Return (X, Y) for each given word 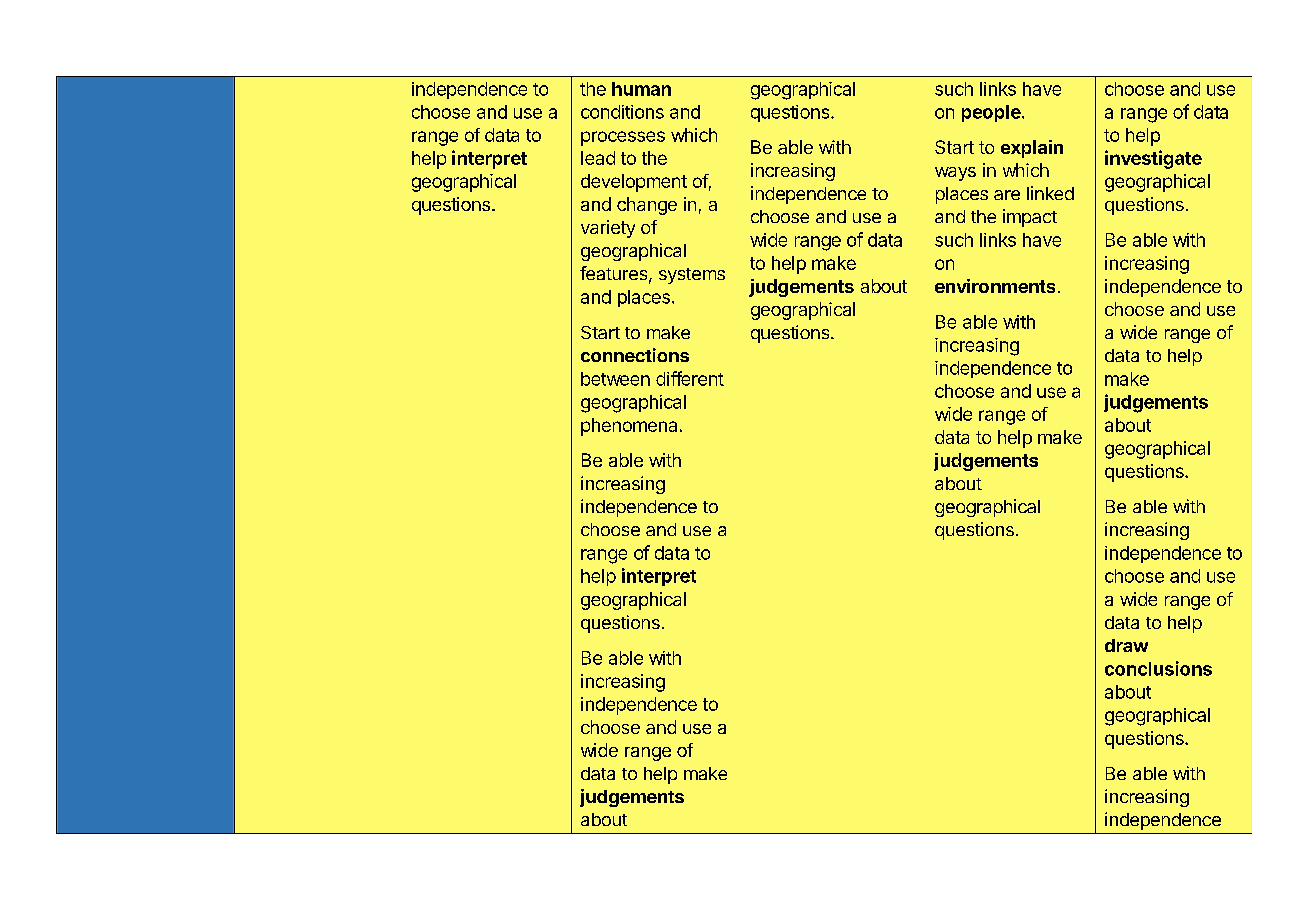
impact (1030, 218)
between (615, 379)
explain (1032, 149)
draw (1126, 645)
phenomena (629, 427)
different (690, 378)
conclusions (1158, 668)
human (641, 89)
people (992, 113)
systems (692, 276)
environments (995, 286)
